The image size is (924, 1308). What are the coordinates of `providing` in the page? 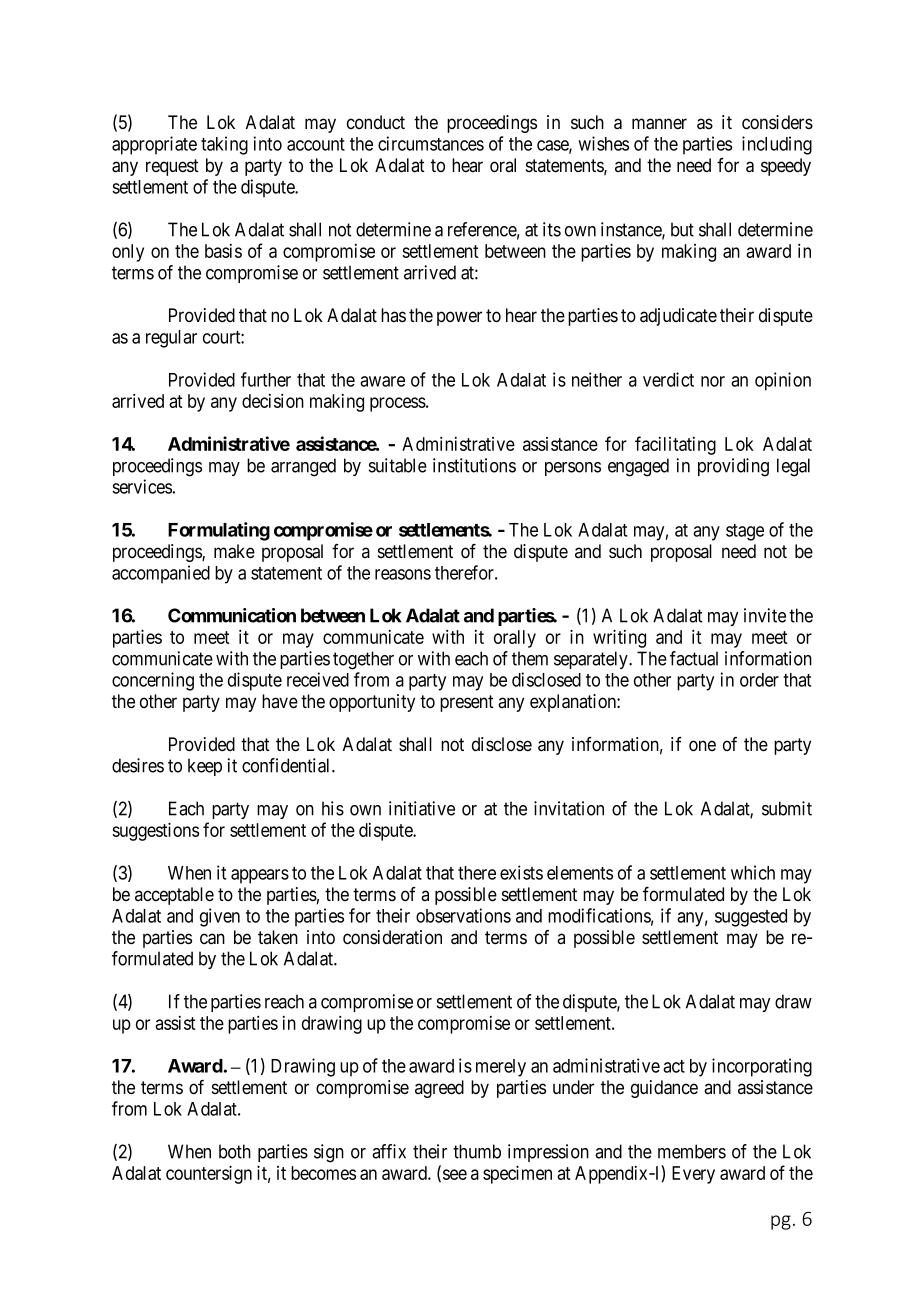 It's located at (733, 467).
